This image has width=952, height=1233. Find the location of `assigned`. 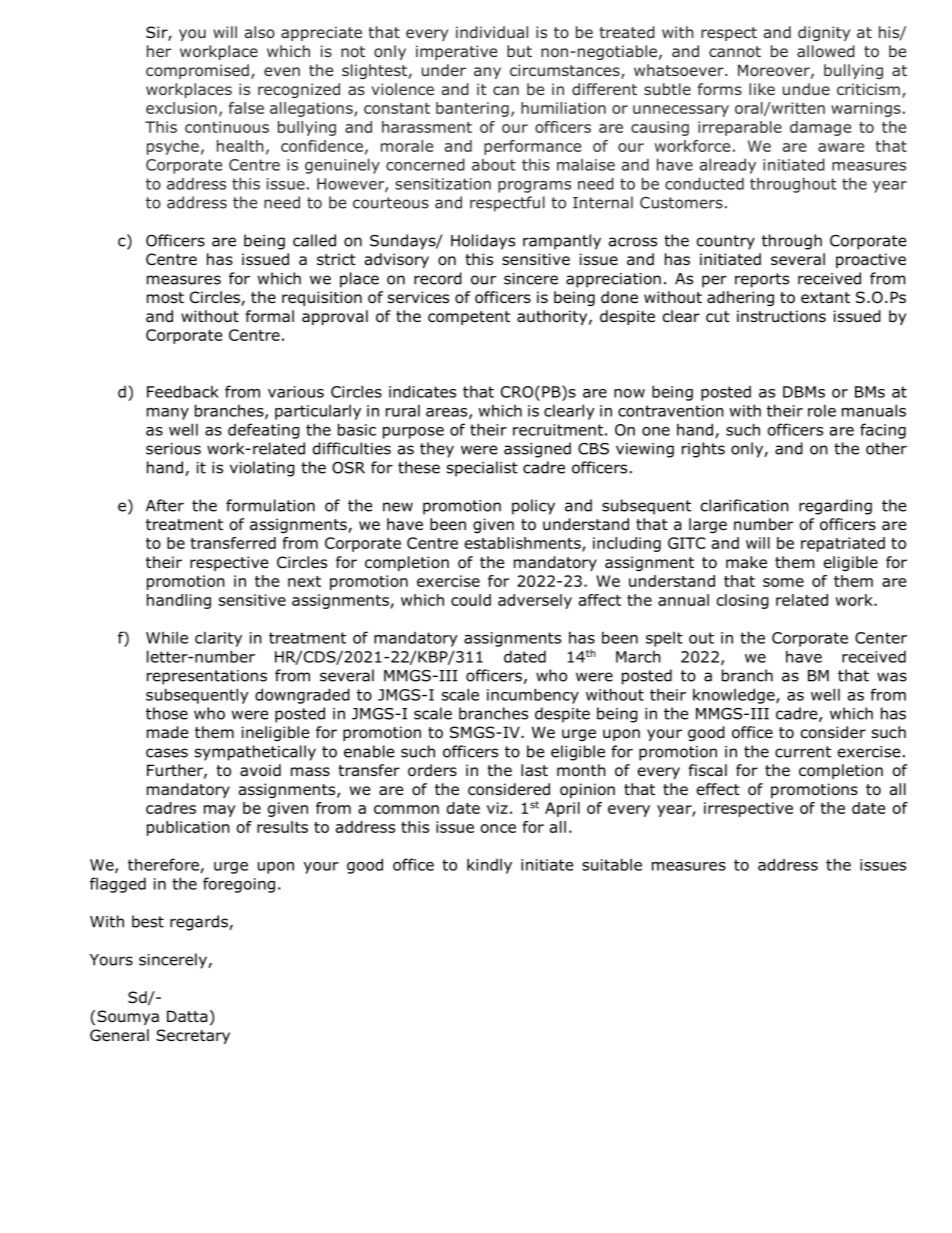

assigned is located at coordinates (537, 450).
